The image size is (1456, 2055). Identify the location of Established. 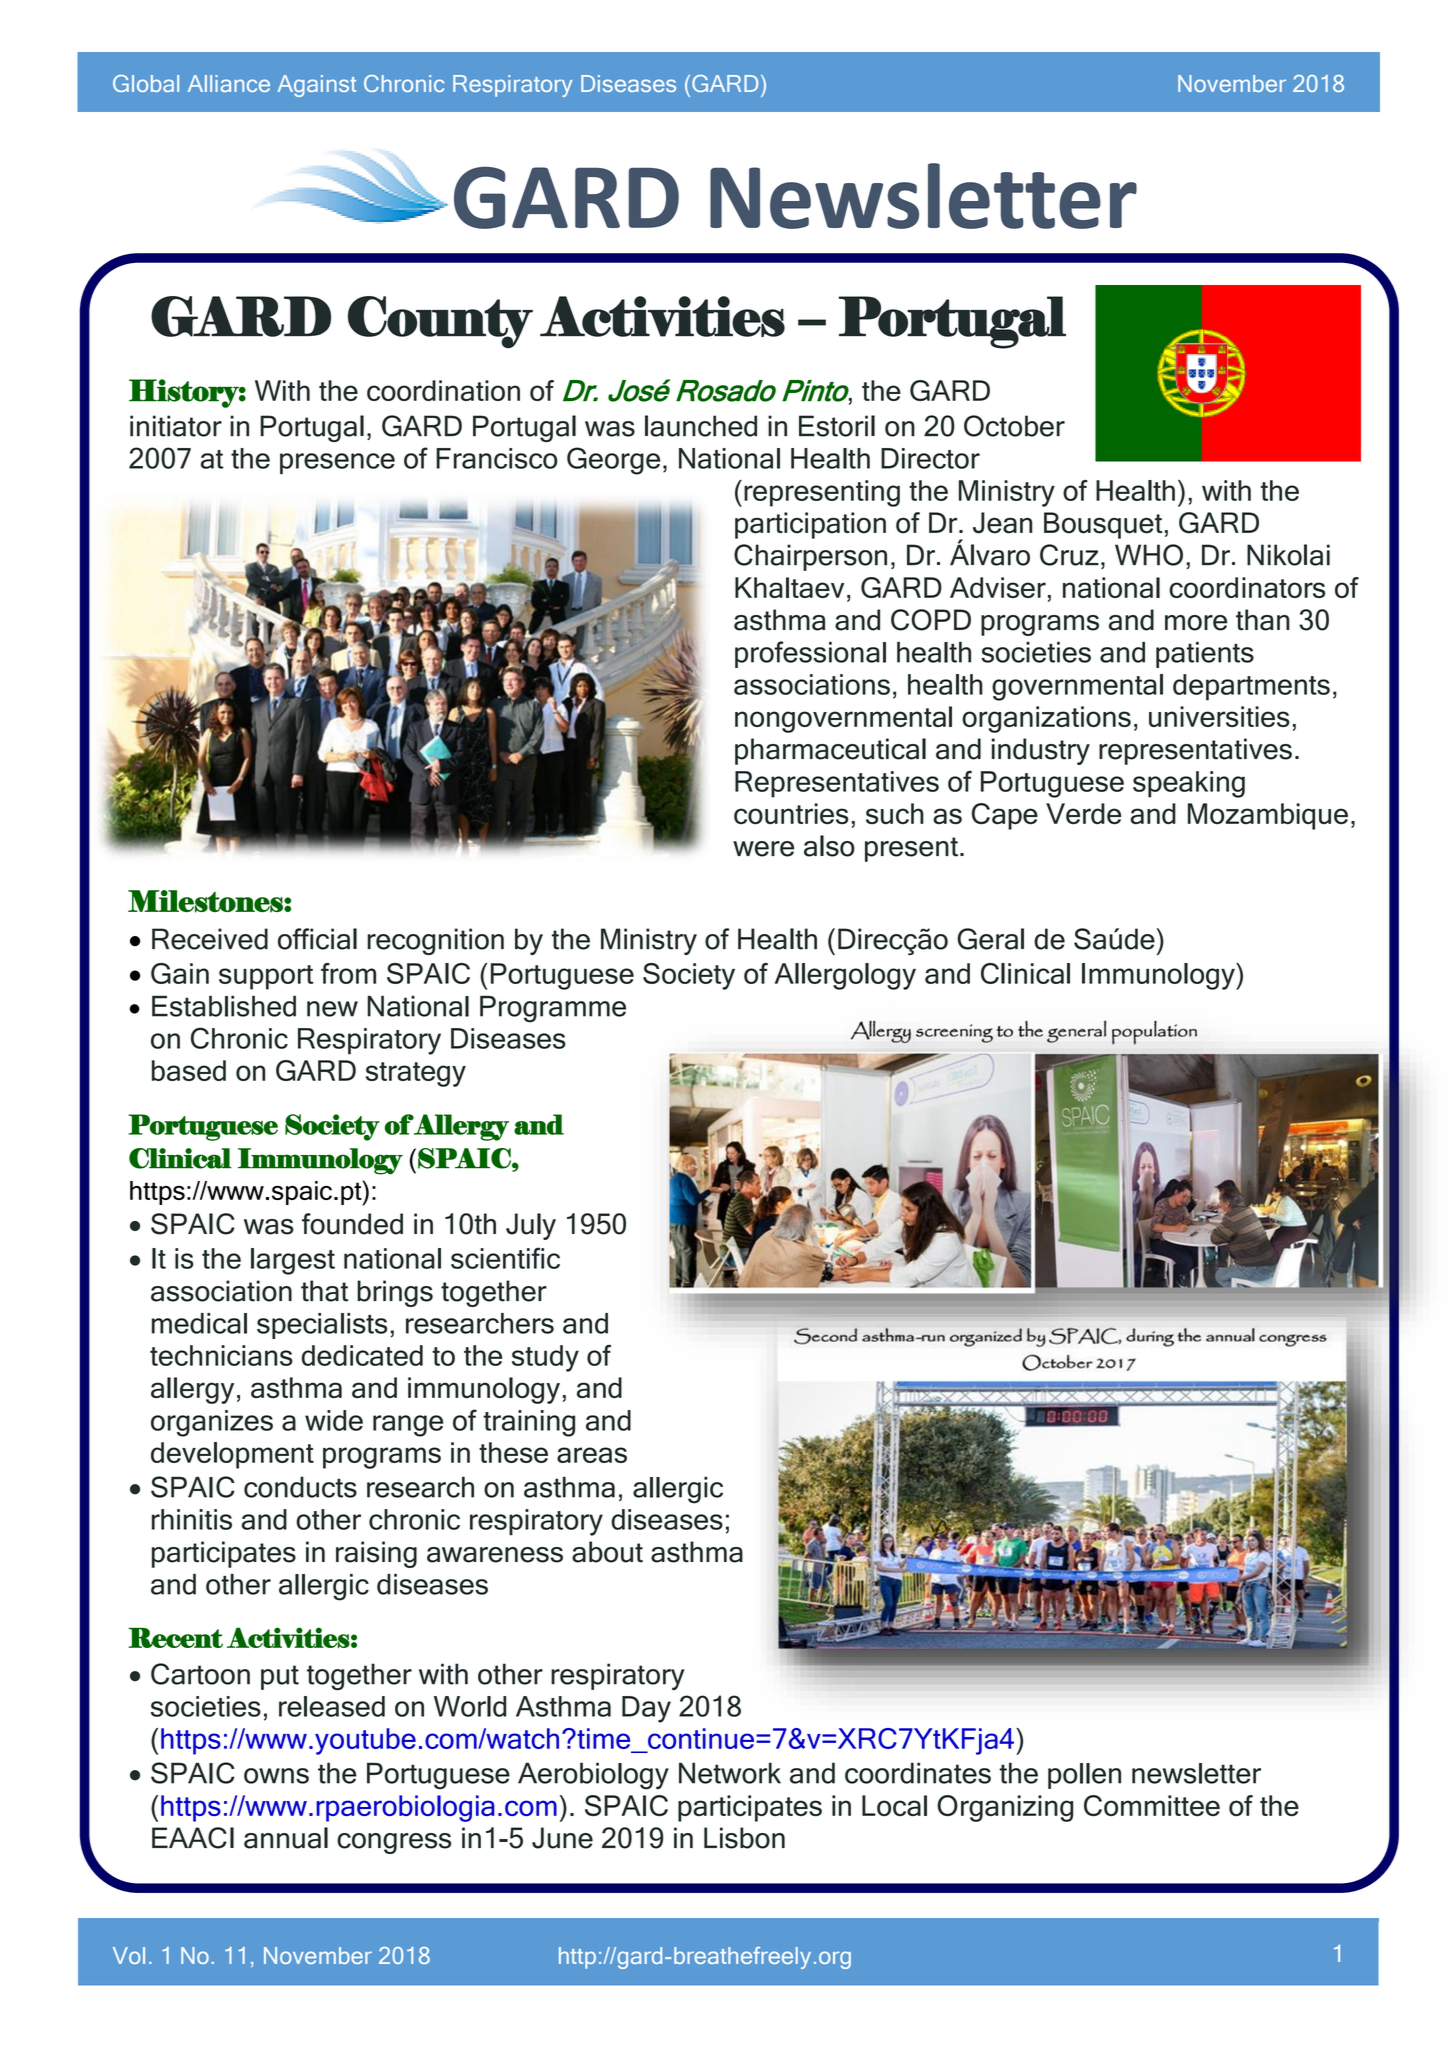
(224, 1006).
